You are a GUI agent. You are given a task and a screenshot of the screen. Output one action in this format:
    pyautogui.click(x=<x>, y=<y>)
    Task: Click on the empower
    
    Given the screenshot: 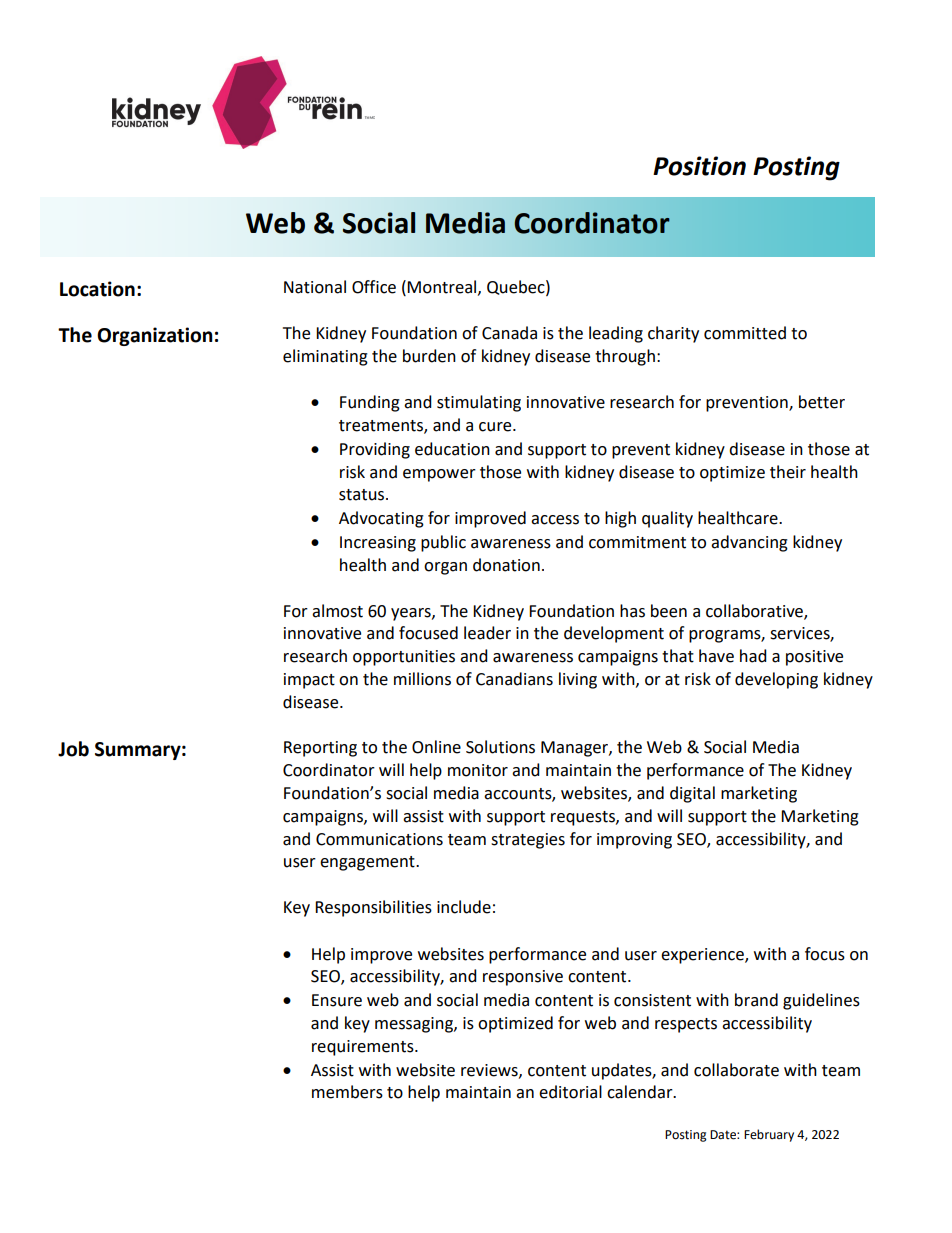 What is the action you would take?
    pyautogui.click(x=439, y=475)
